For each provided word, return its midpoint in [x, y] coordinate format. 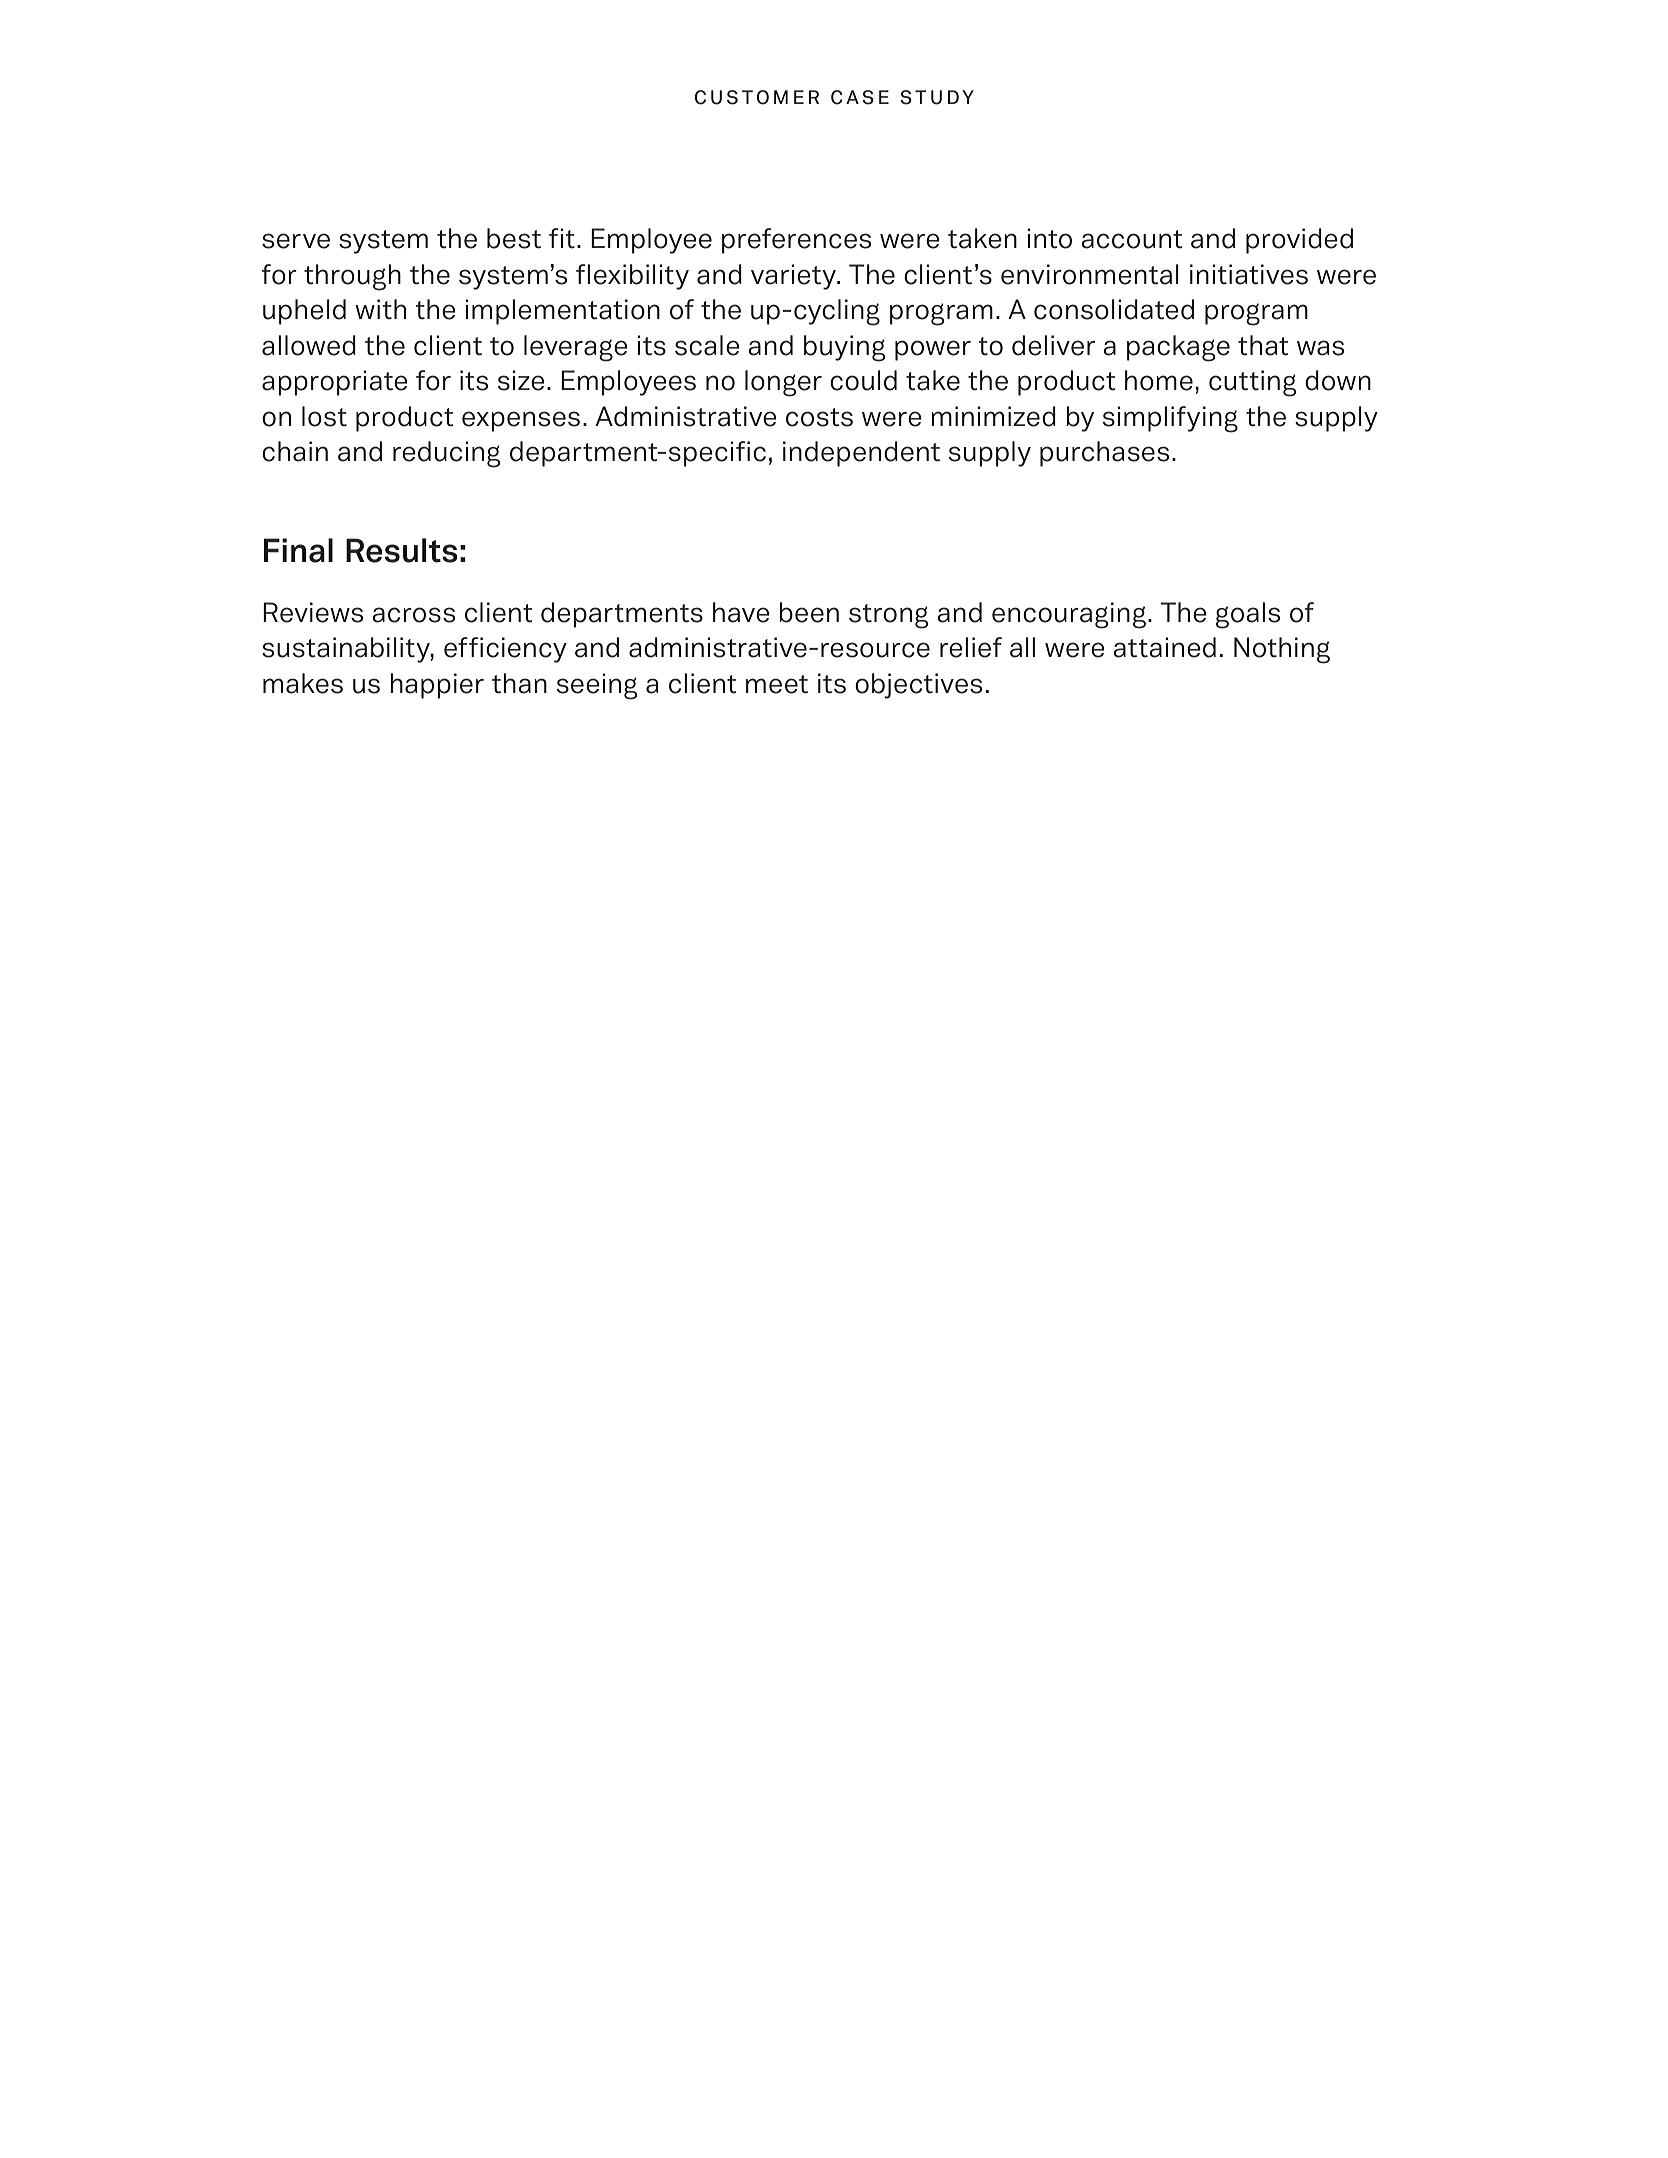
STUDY [937, 97]
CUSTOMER [757, 97]
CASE [860, 97]
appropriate [335, 383]
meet [777, 684]
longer [783, 383]
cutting [1252, 383]
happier [437, 686]
